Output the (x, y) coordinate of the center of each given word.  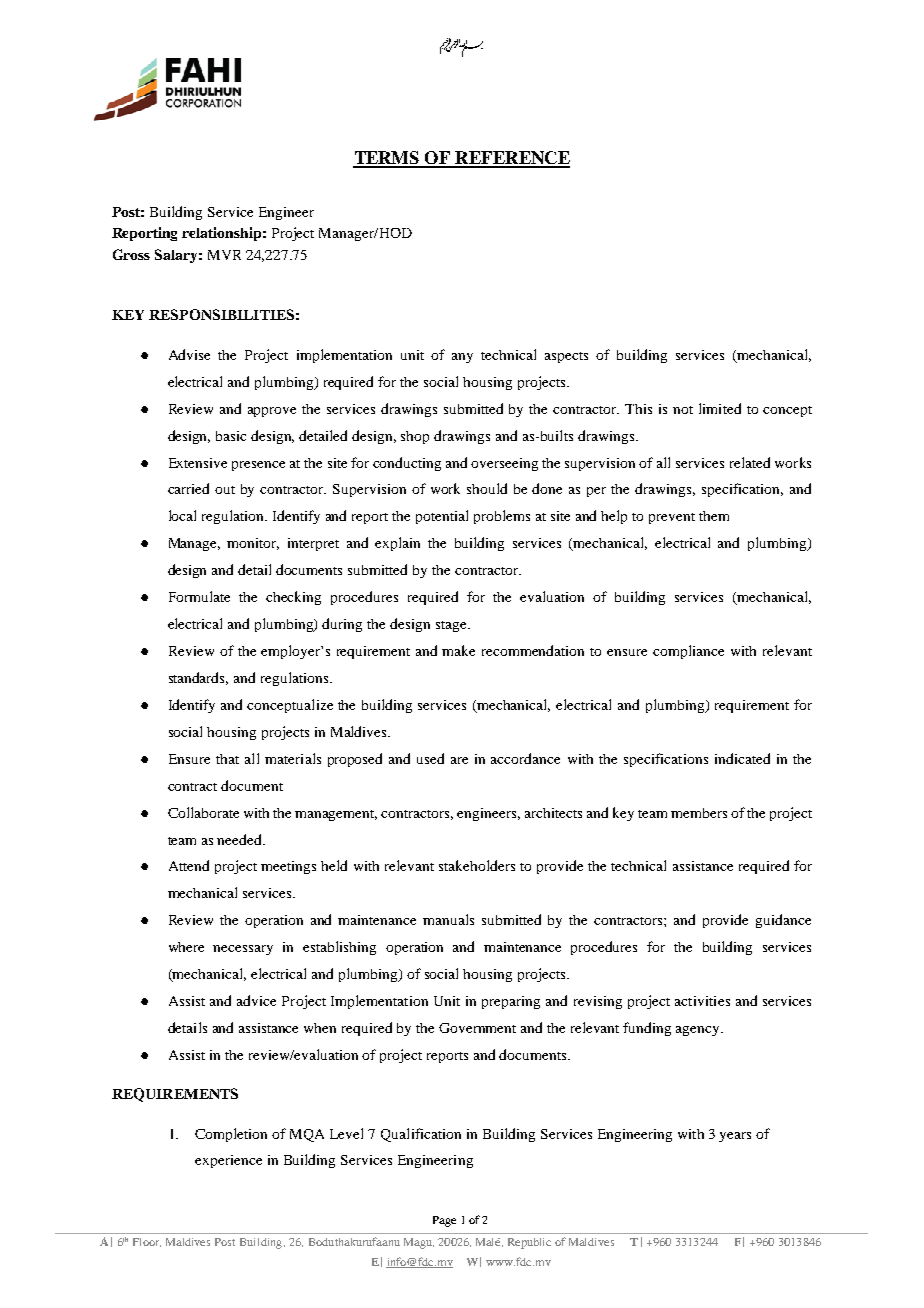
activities (702, 1001)
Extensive (198, 463)
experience (228, 1161)
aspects (566, 357)
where (186, 947)
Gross (131, 254)
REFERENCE (511, 159)
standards (198, 678)
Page (444, 1221)
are (459, 760)
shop (415, 437)
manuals (448, 919)
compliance (688, 652)
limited (720, 408)
